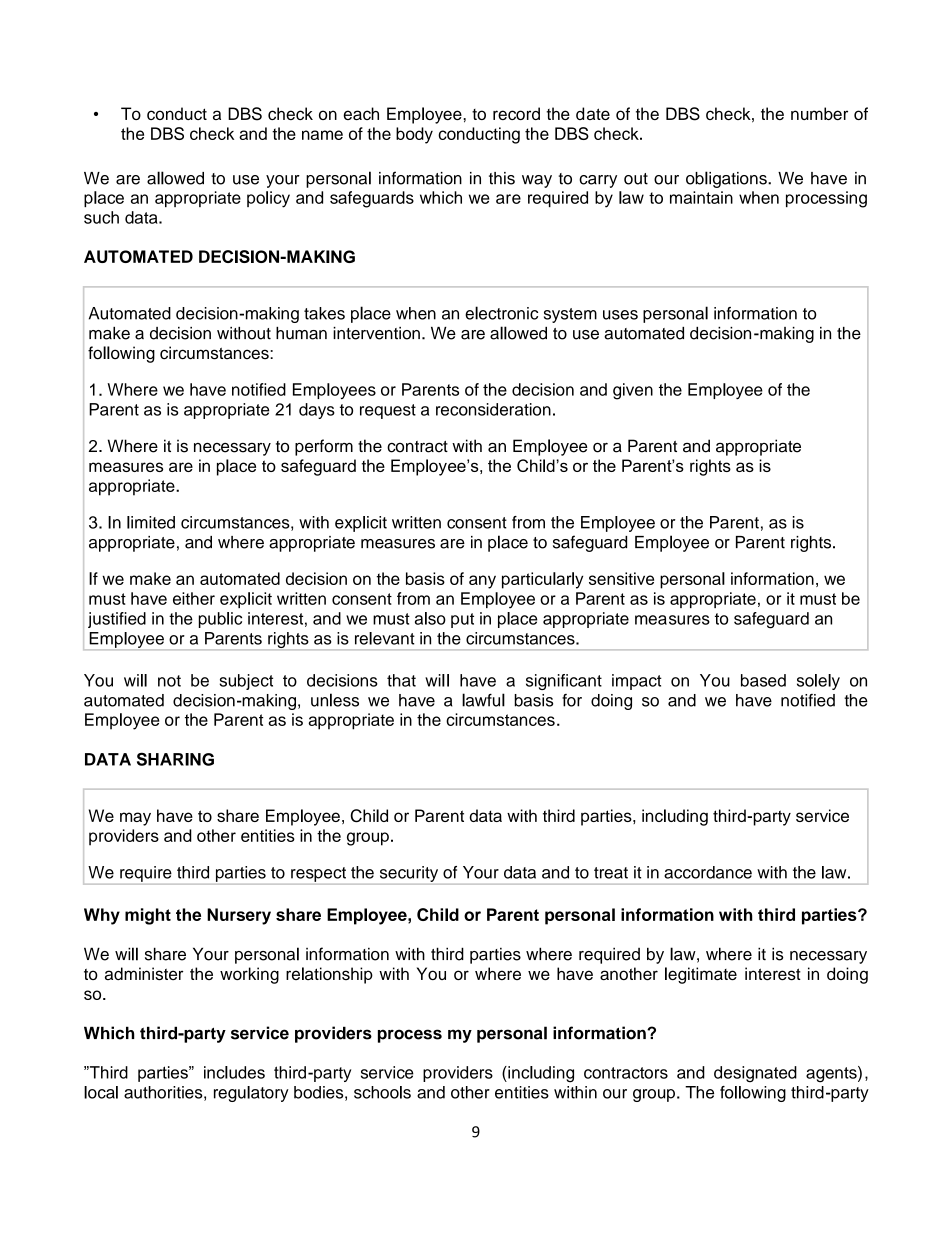 The image size is (952, 1233). What do you see at coordinates (268, 199) in the page?
I see `policy` at bounding box center [268, 199].
